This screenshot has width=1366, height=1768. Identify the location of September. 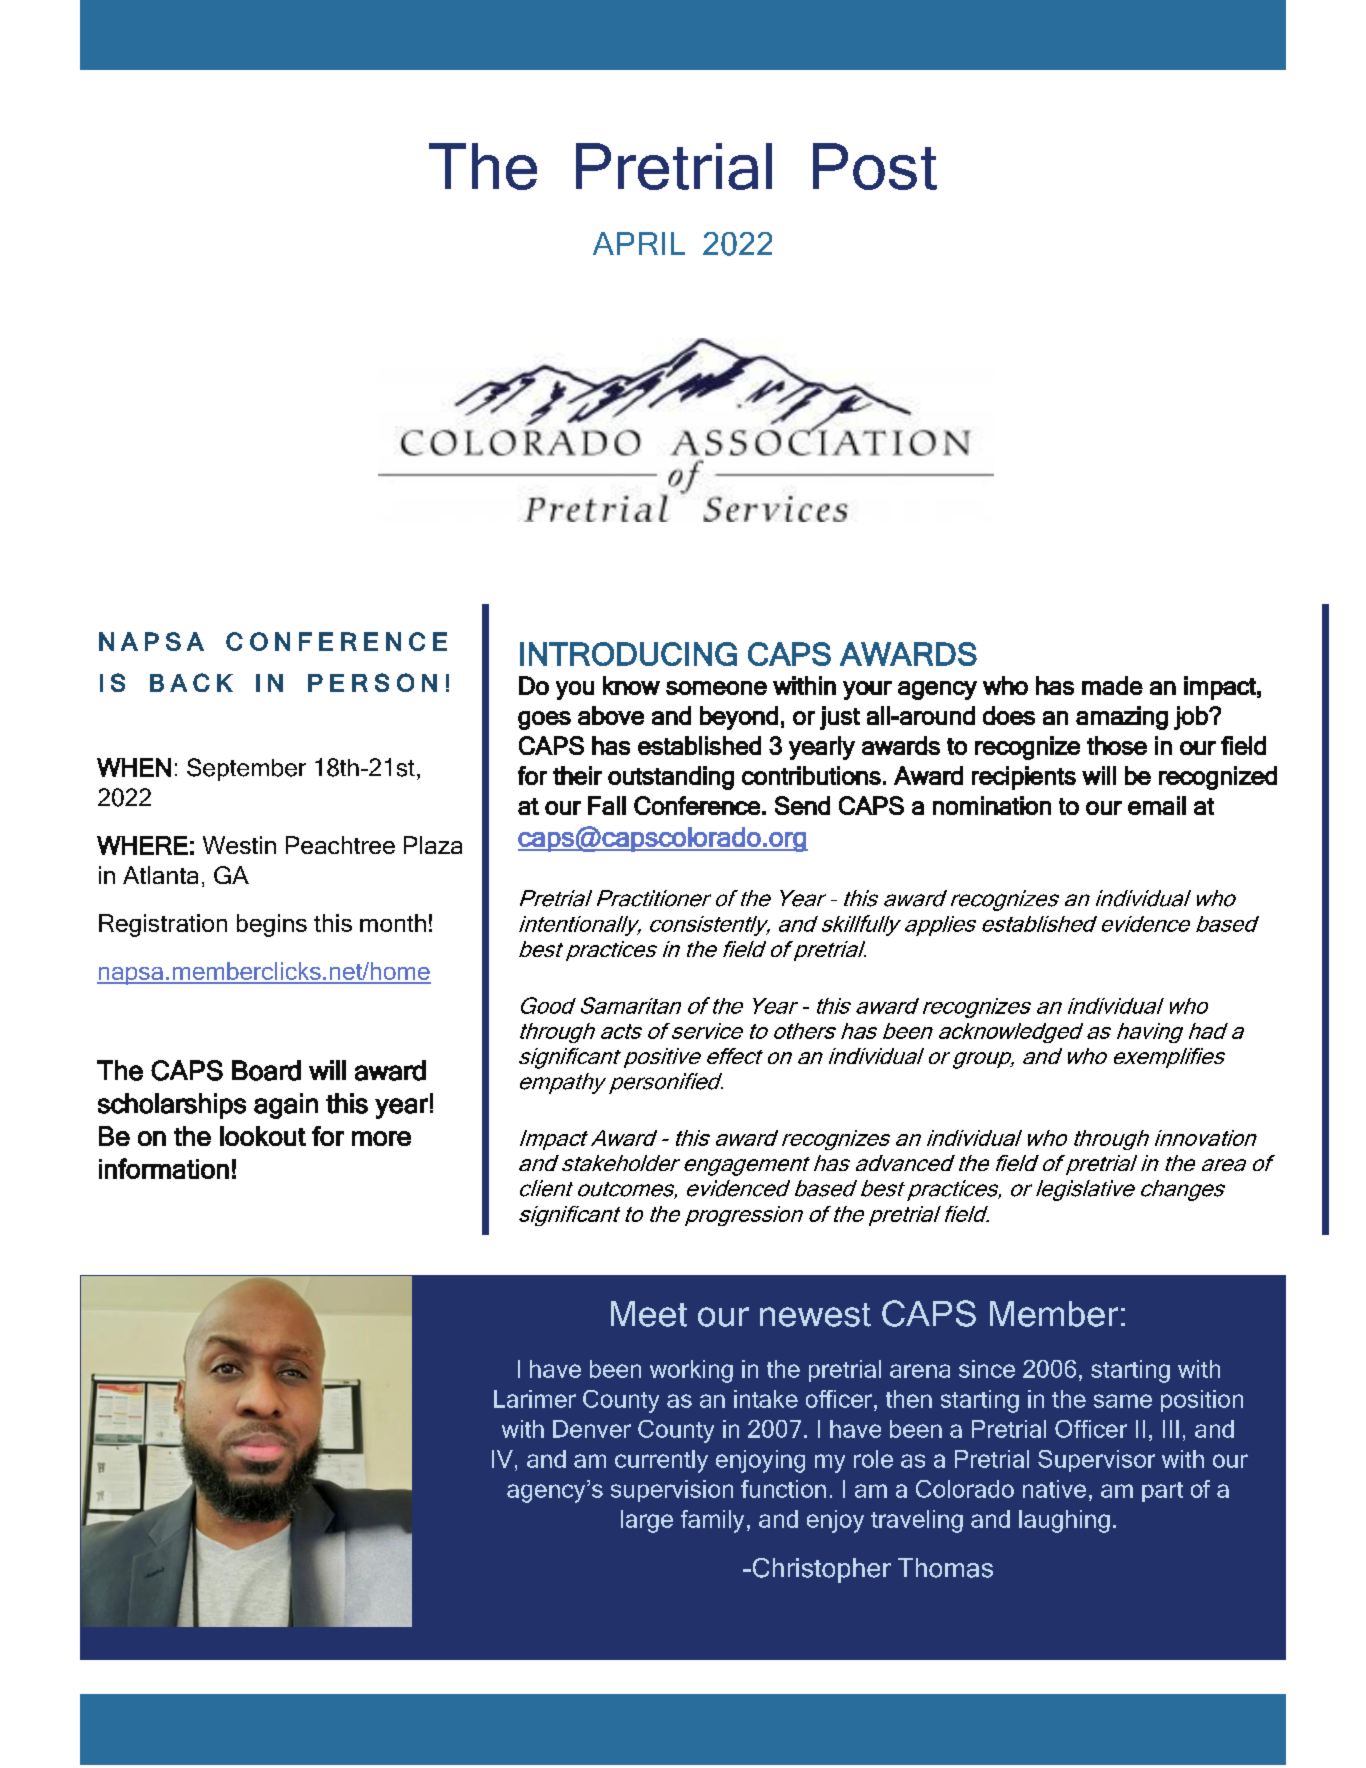
(246, 769).
